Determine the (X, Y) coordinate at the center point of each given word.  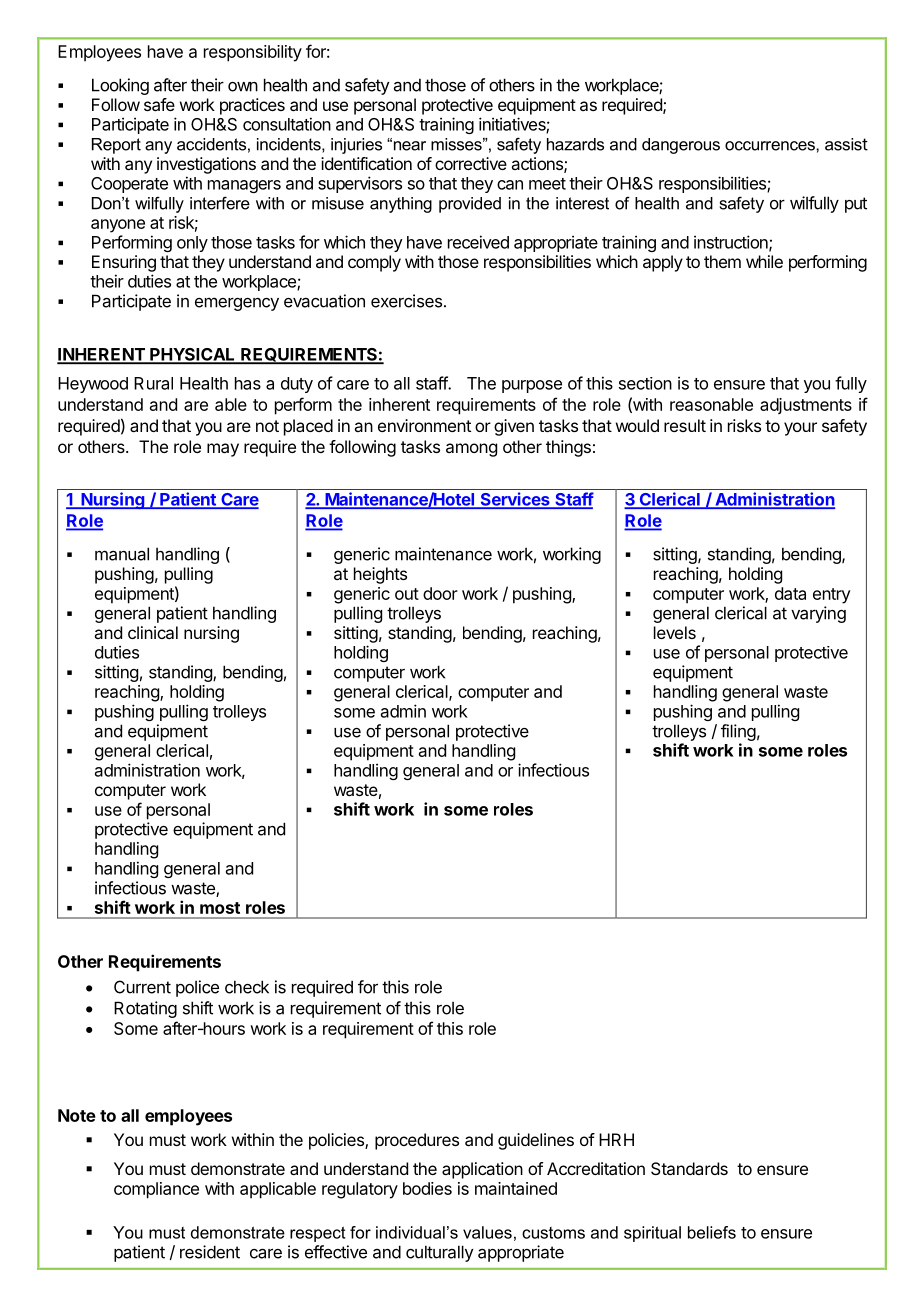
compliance (156, 1190)
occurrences (771, 146)
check (247, 987)
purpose (532, 386)
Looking (120, 86)
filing (738, 732)
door (440, 593)
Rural (153, 383)
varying (818, 614)
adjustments (806, 406)
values (487, 1232)
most (220, 908)
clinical (153, 632)
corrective (471, 163)
